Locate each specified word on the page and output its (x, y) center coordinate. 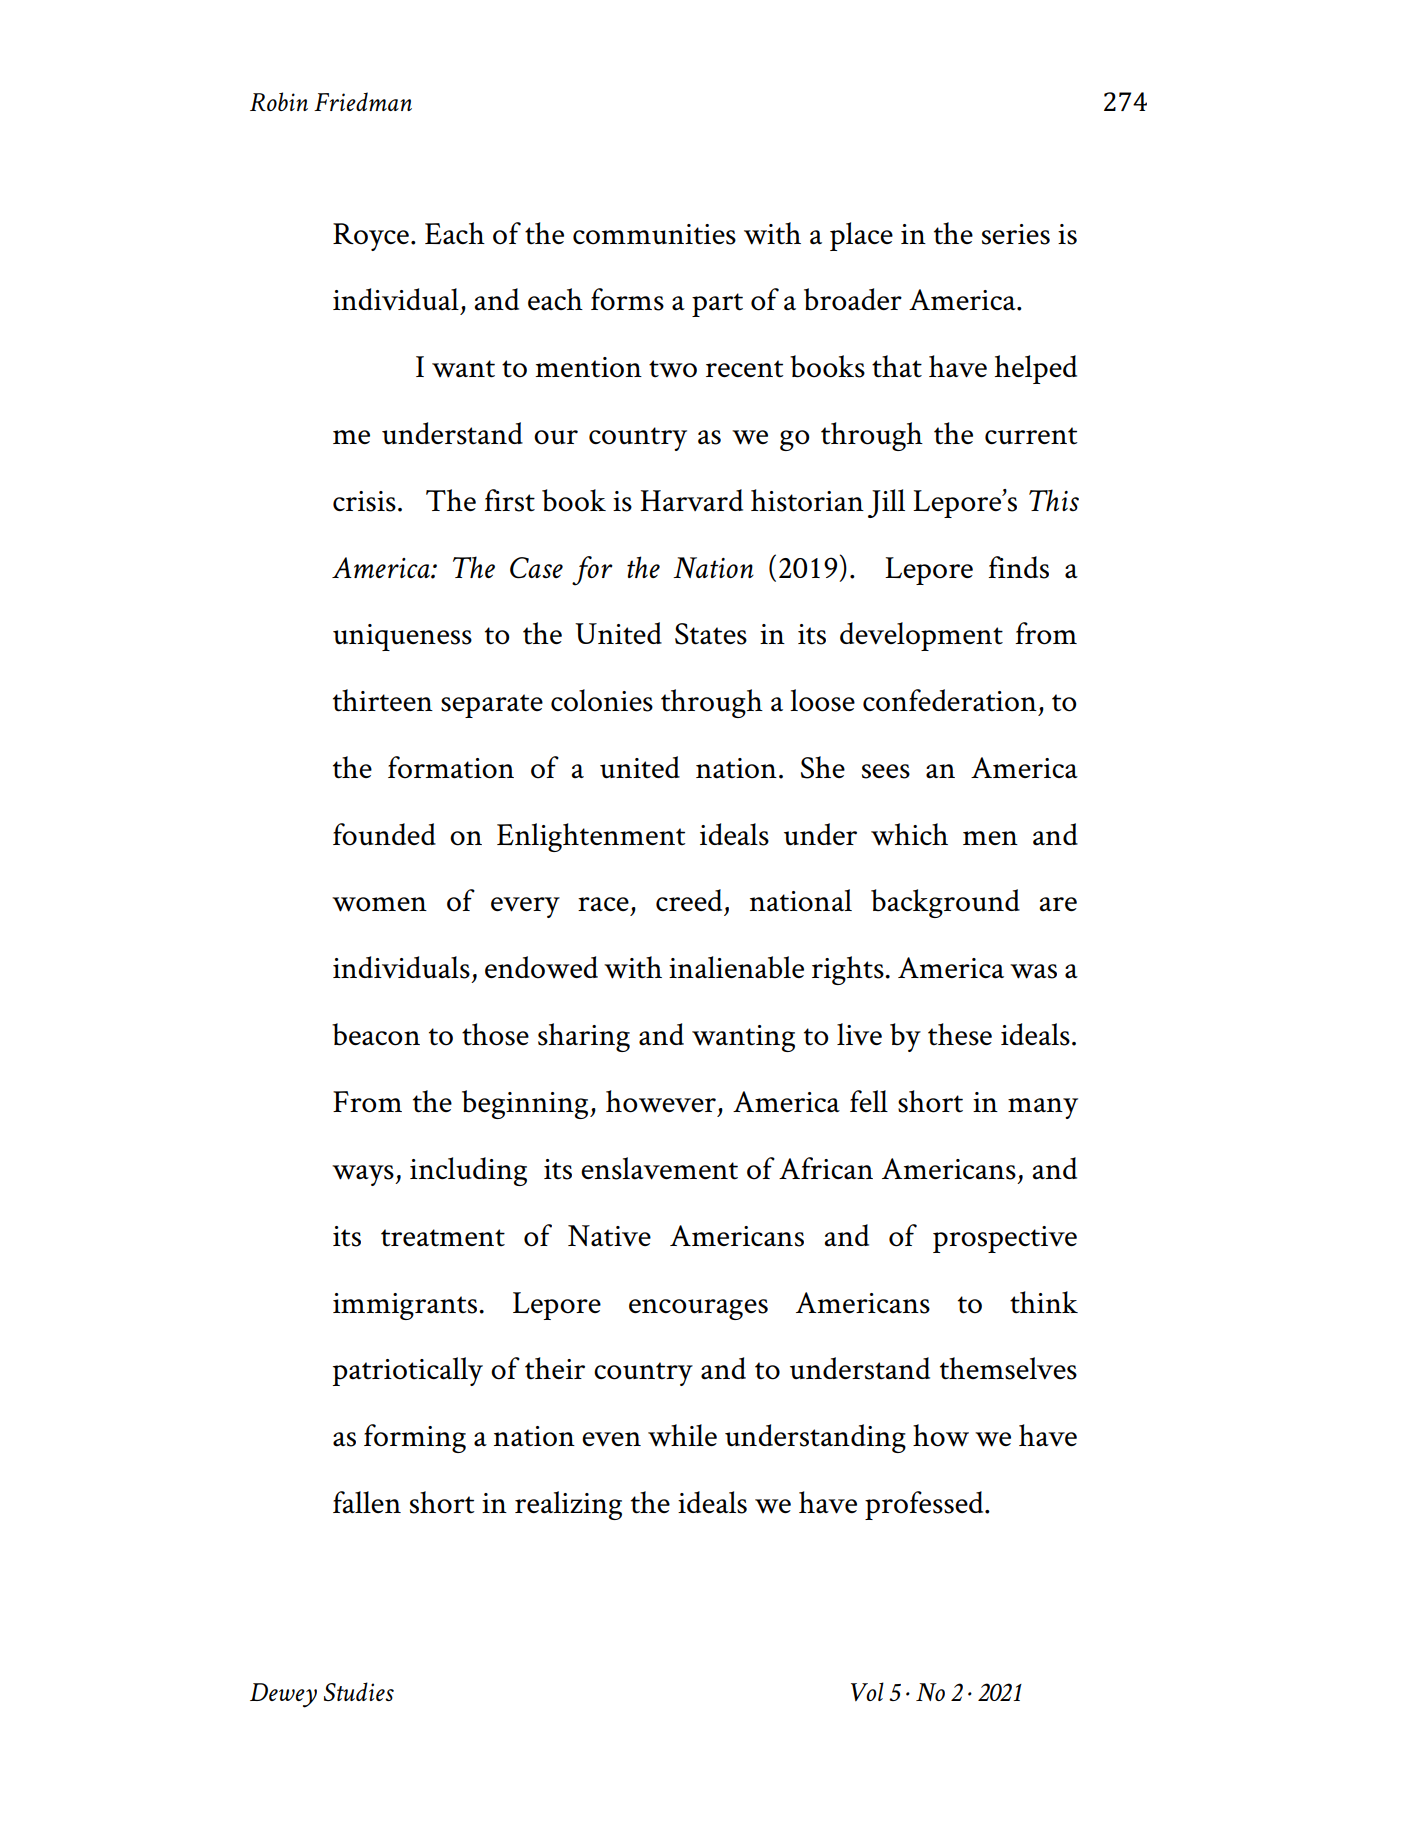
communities (654, 234)
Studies (359, 1691)
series (1016, 234)
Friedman (363, 101)
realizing (568, 1505)
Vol (867, 1691)
